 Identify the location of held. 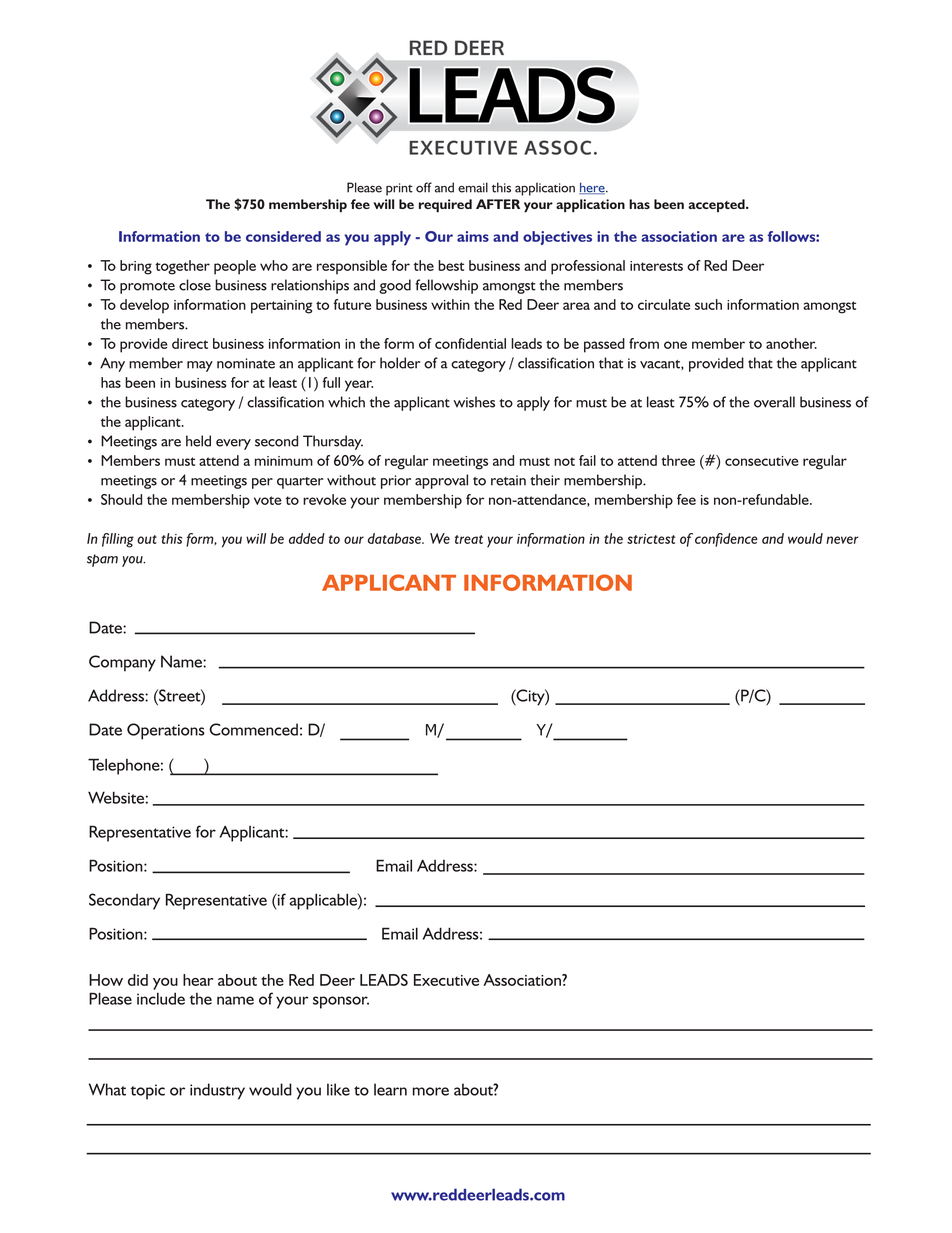
(198, 441).
